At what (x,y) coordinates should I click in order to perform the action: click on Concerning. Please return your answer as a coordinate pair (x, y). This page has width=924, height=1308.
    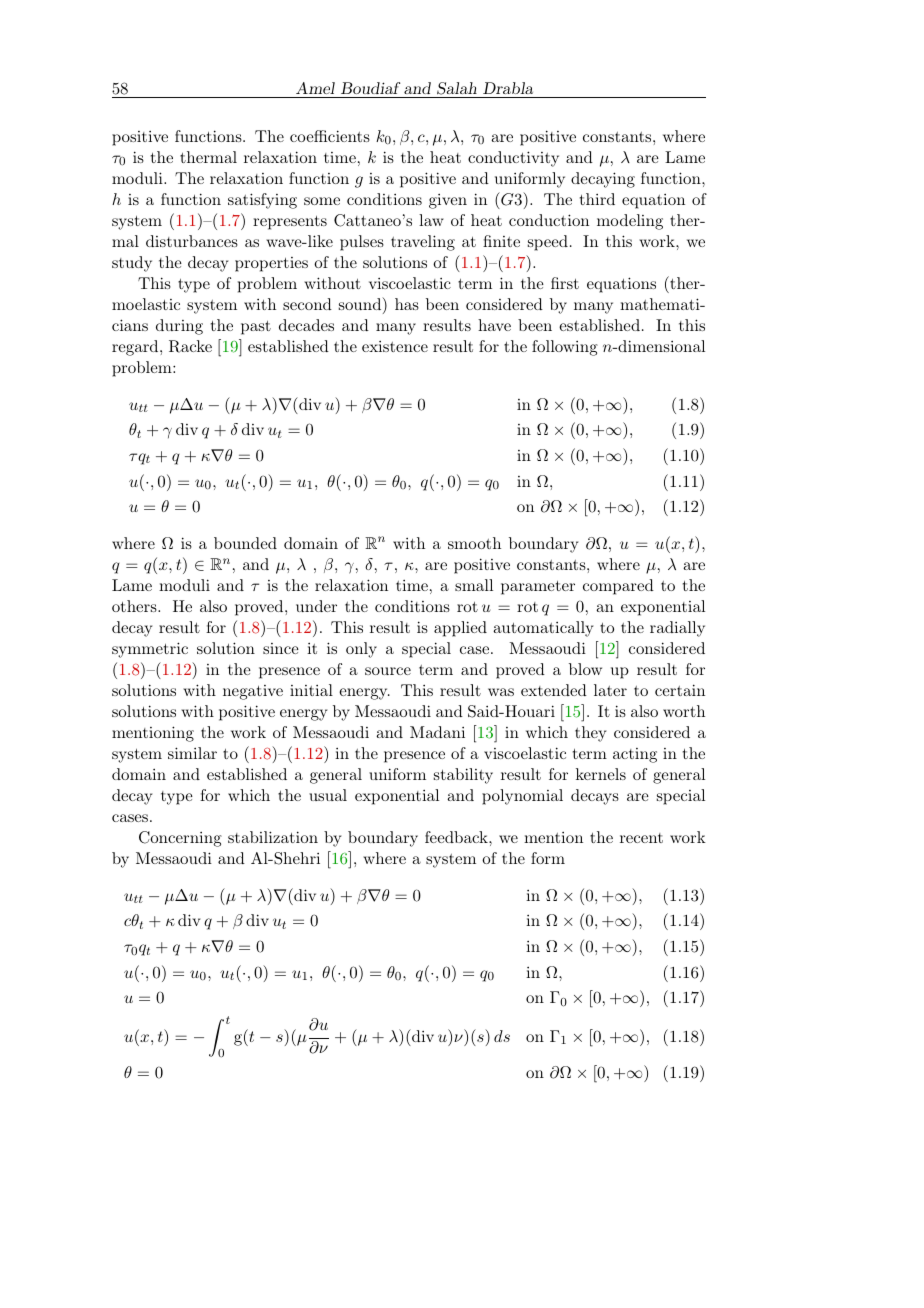
    Looking at the image, I should click on (180, 839).
